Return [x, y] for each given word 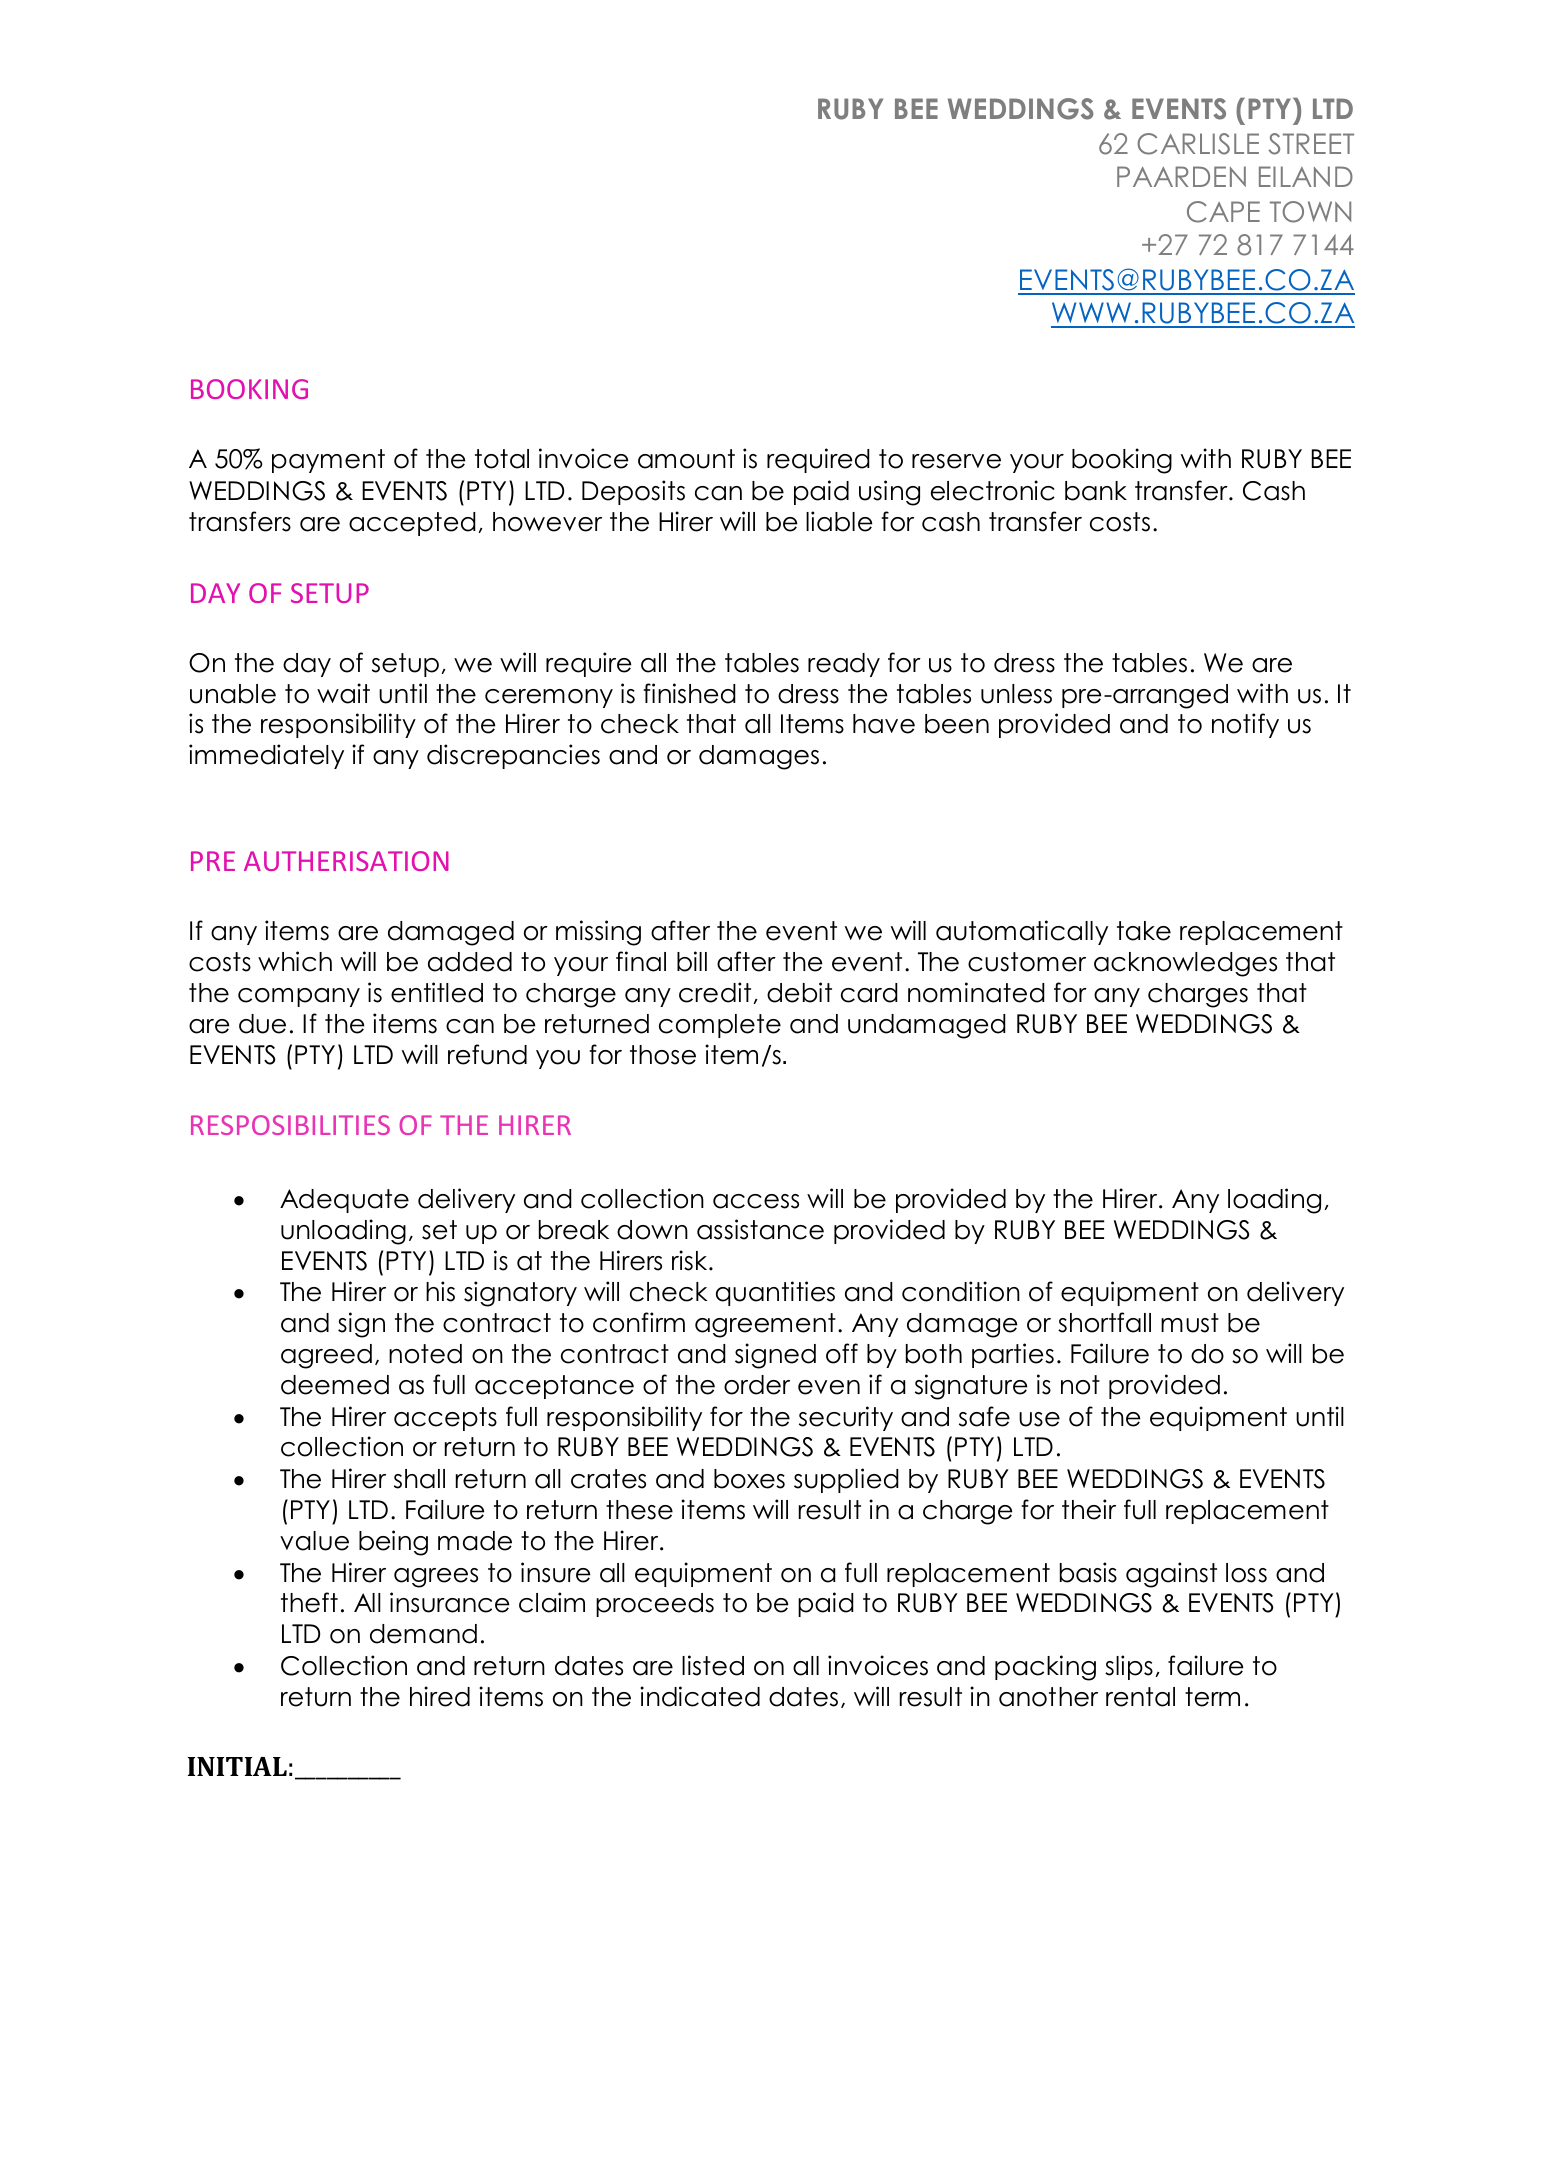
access [756, 1201]
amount [686, 459]
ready [844, 665]
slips [1129, 1667]
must [1190, 1323]
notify [1245, 725]
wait [343, 693]
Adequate [344, 1201]
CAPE [1223, 212]
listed [713, 1665]
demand [423, 1634]
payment [328, 461]
